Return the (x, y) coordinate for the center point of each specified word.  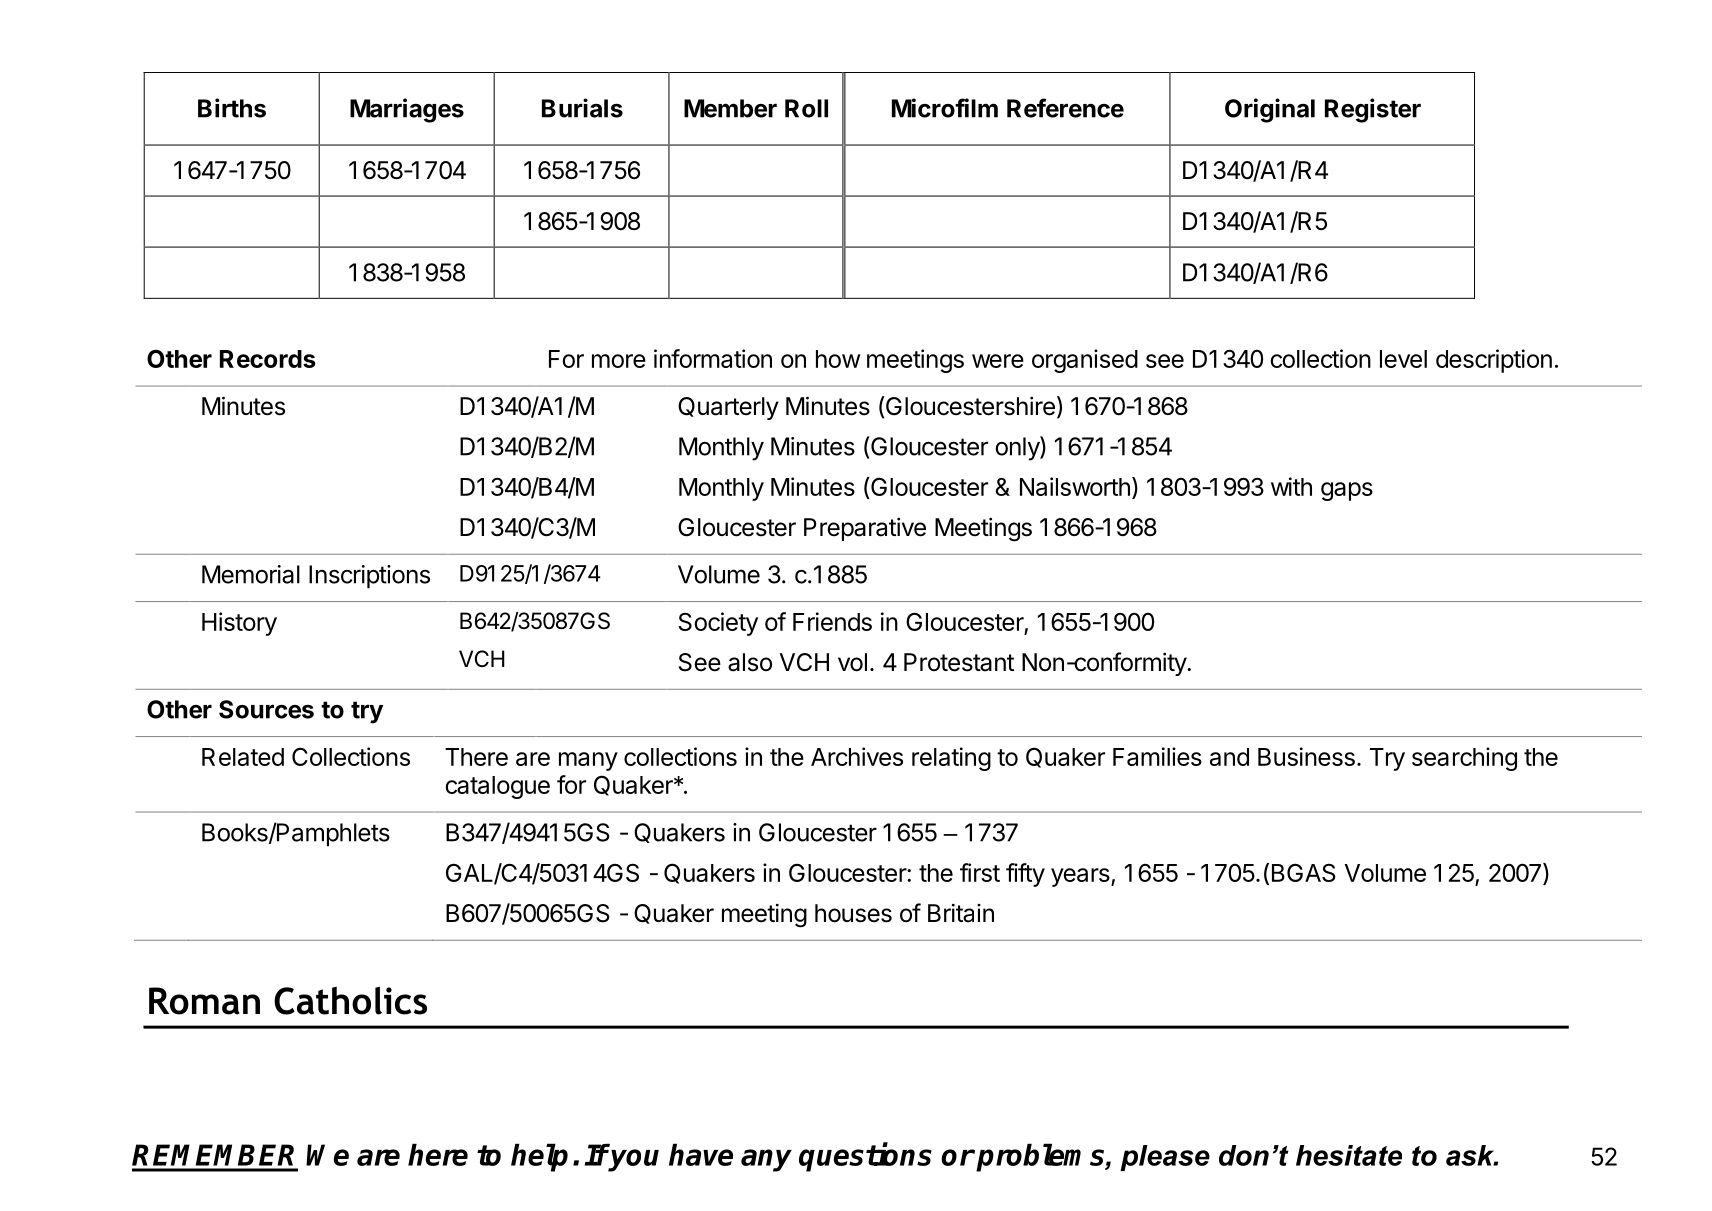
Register (1373, 110)
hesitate (1349, 1155)
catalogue (497, 787)
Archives (857, 756)
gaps (1347, 491)
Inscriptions (369, 577)
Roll (806, 108)
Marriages (407, 110)
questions (865, 1157)
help (539, 1157)
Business (1306, 756)
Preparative (865, 529)
